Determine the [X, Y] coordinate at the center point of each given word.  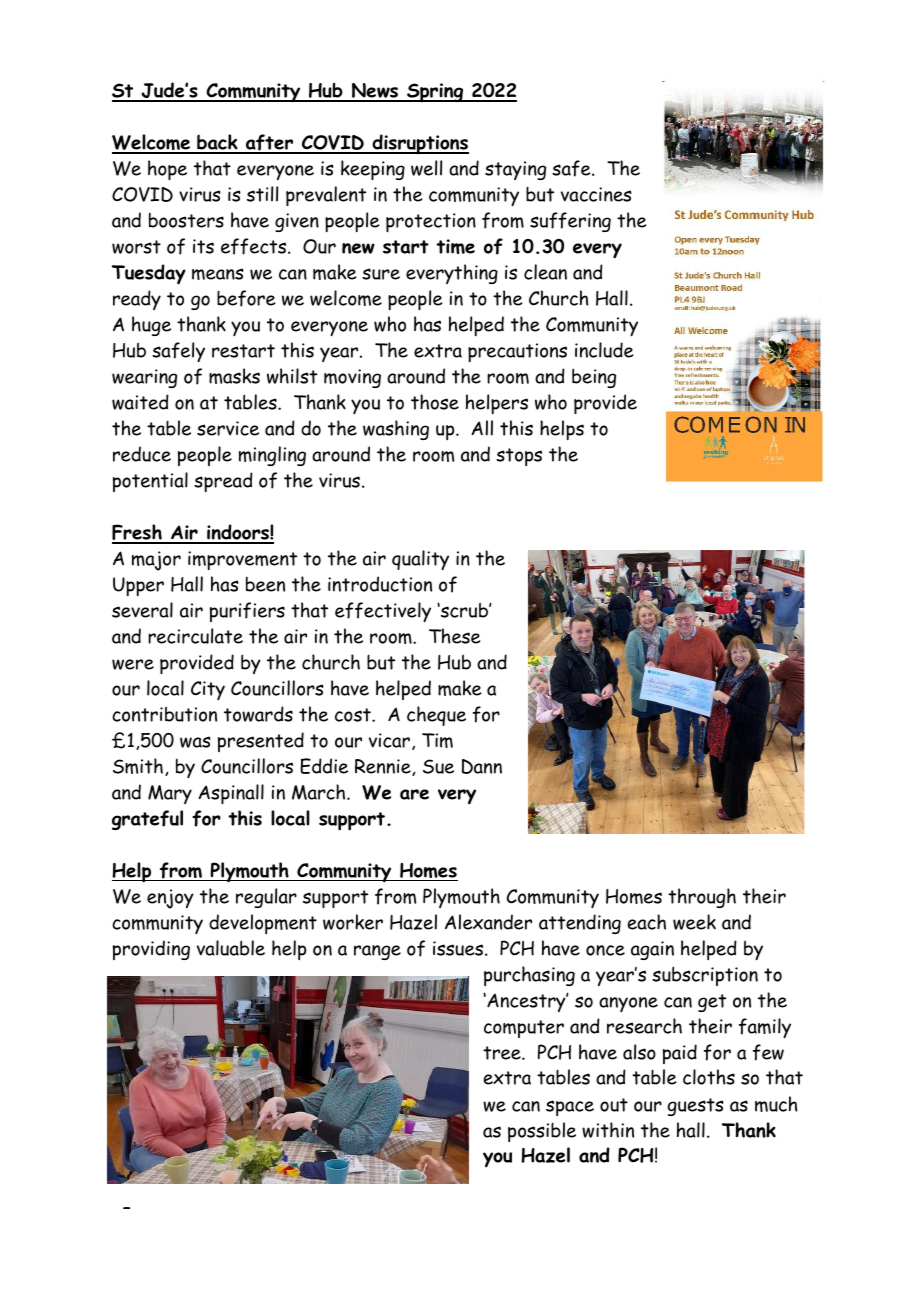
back [217, 143]
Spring [435, 93]
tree [503, 1053]
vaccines [596, 194]
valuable [231, 948]
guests [696, 1107]
